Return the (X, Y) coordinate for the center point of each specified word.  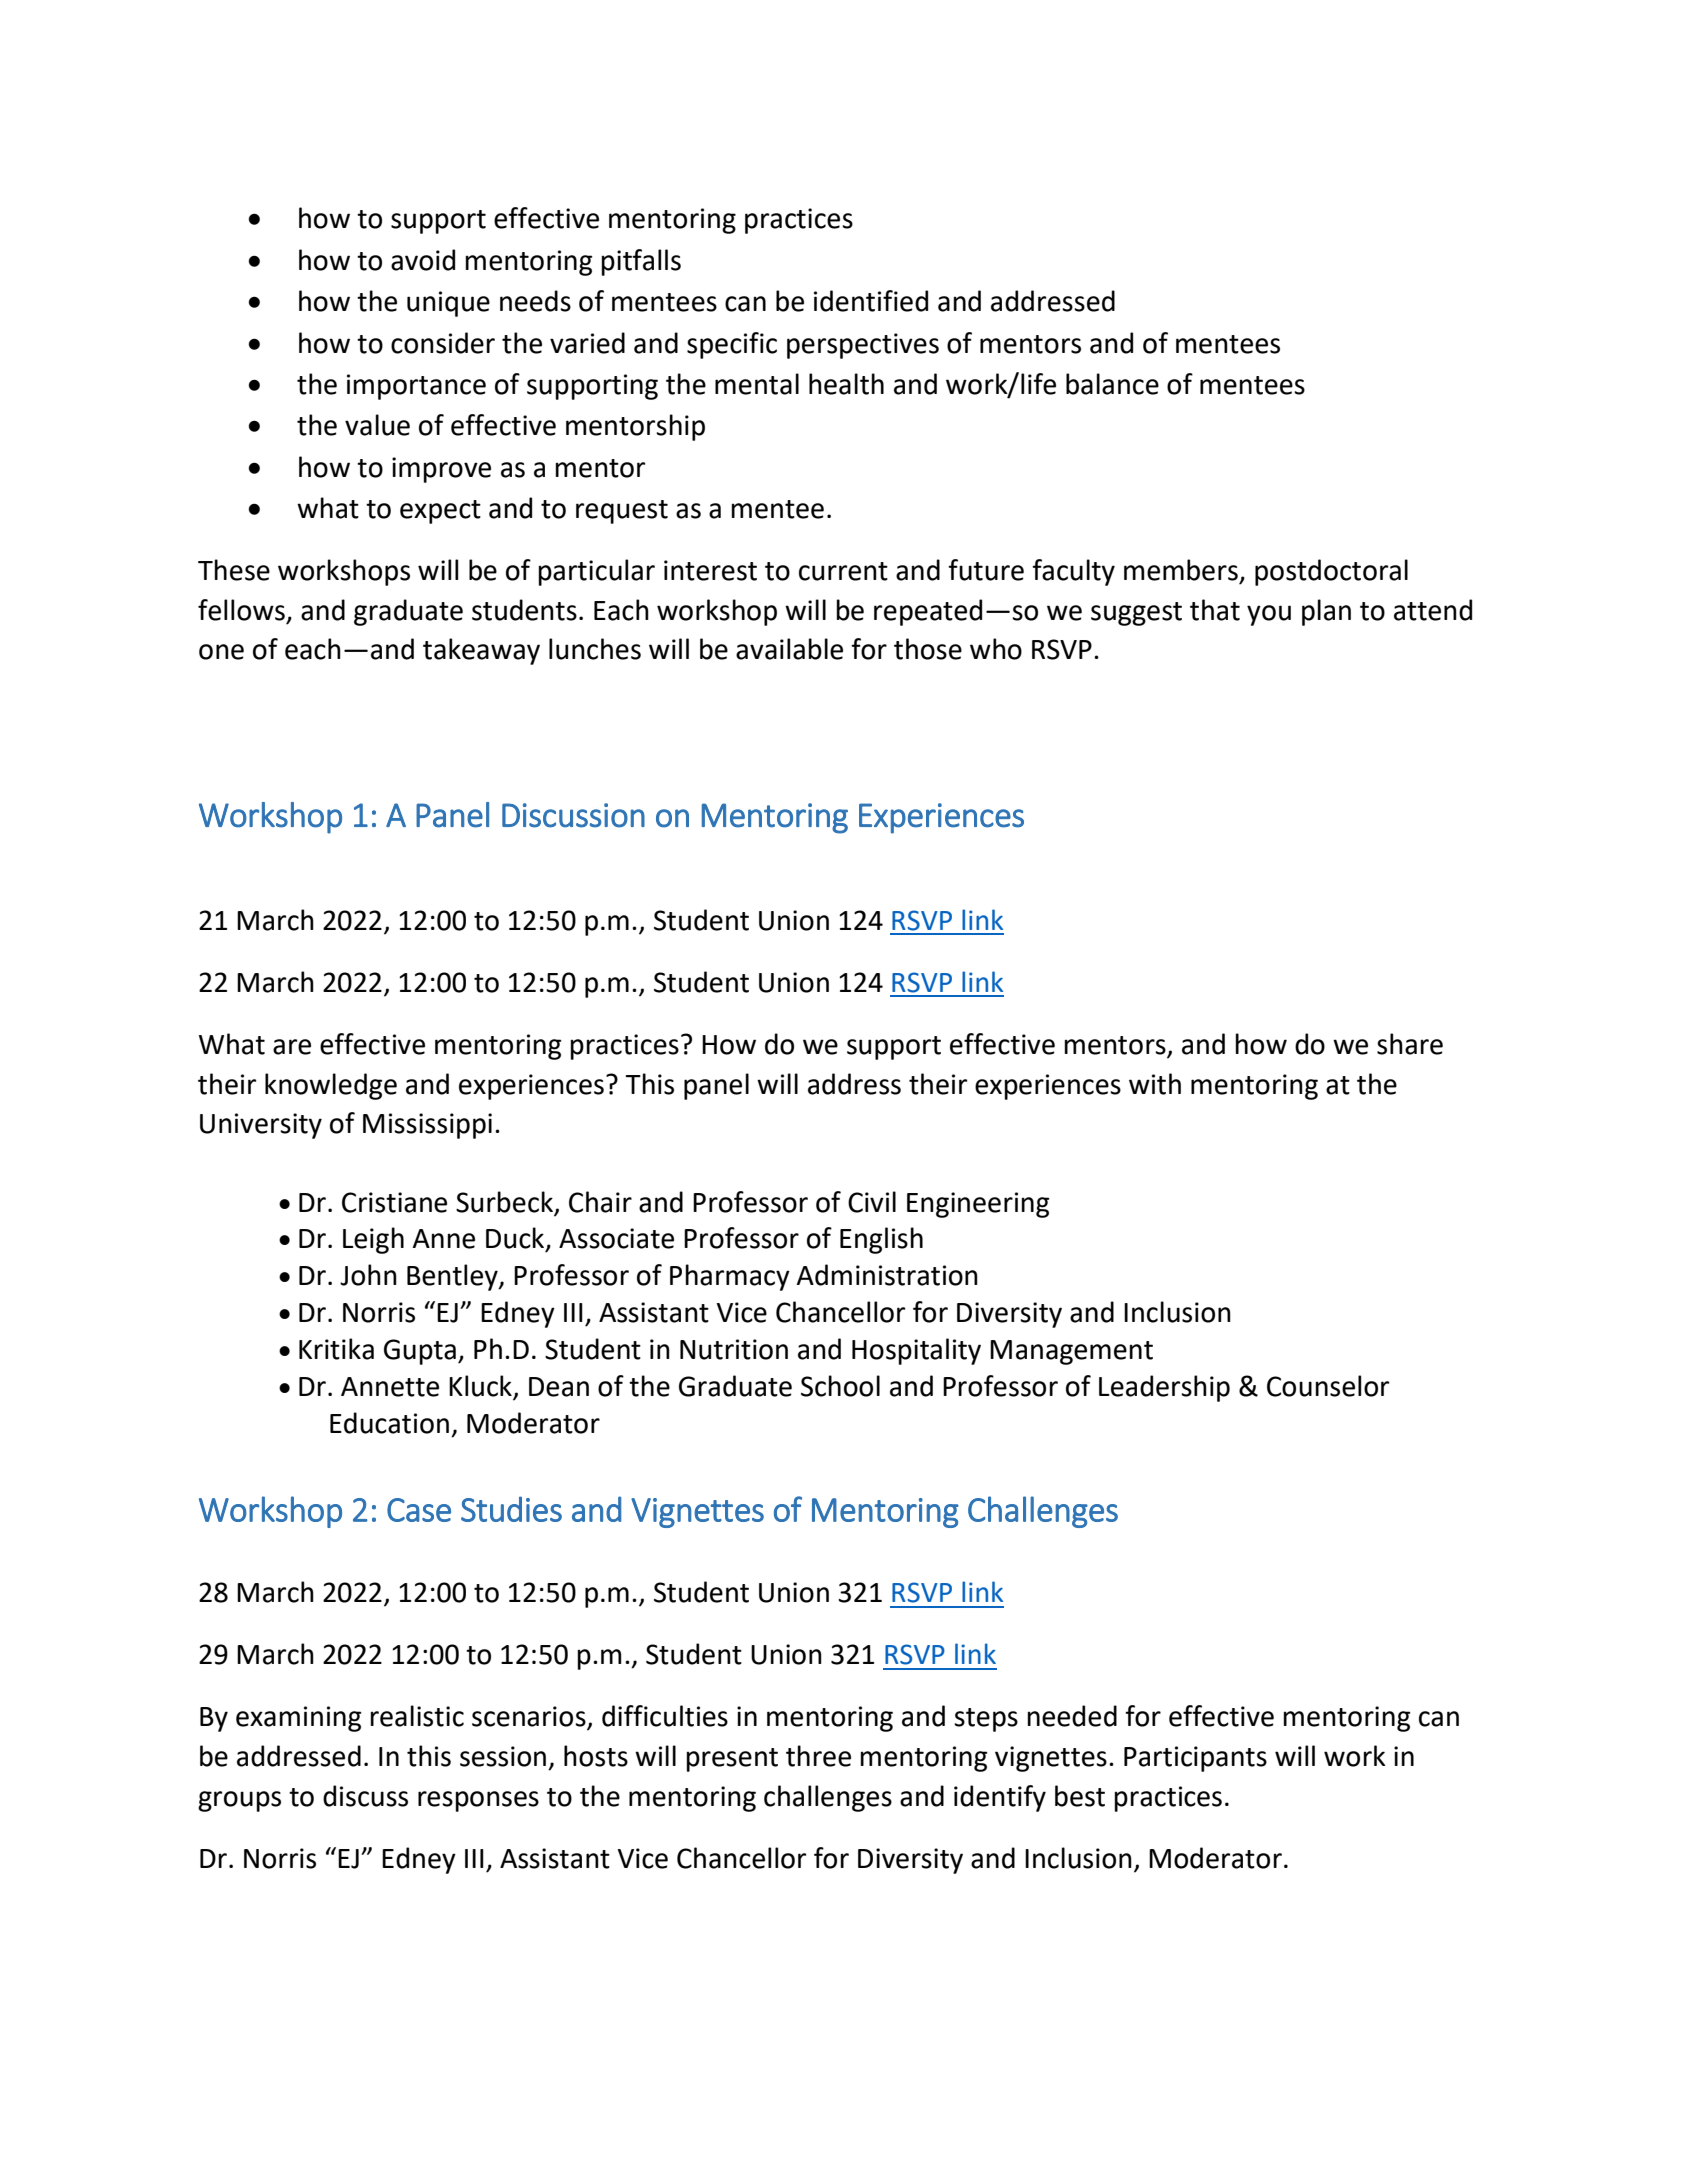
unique (448, 304)
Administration (887, 1275)
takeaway (481, 651)
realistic (417, 1716)
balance (1112, 384)
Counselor (1328, 1386)
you (1269, 615)
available (789, 649)
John (368, 1275)
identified (871, 301)
